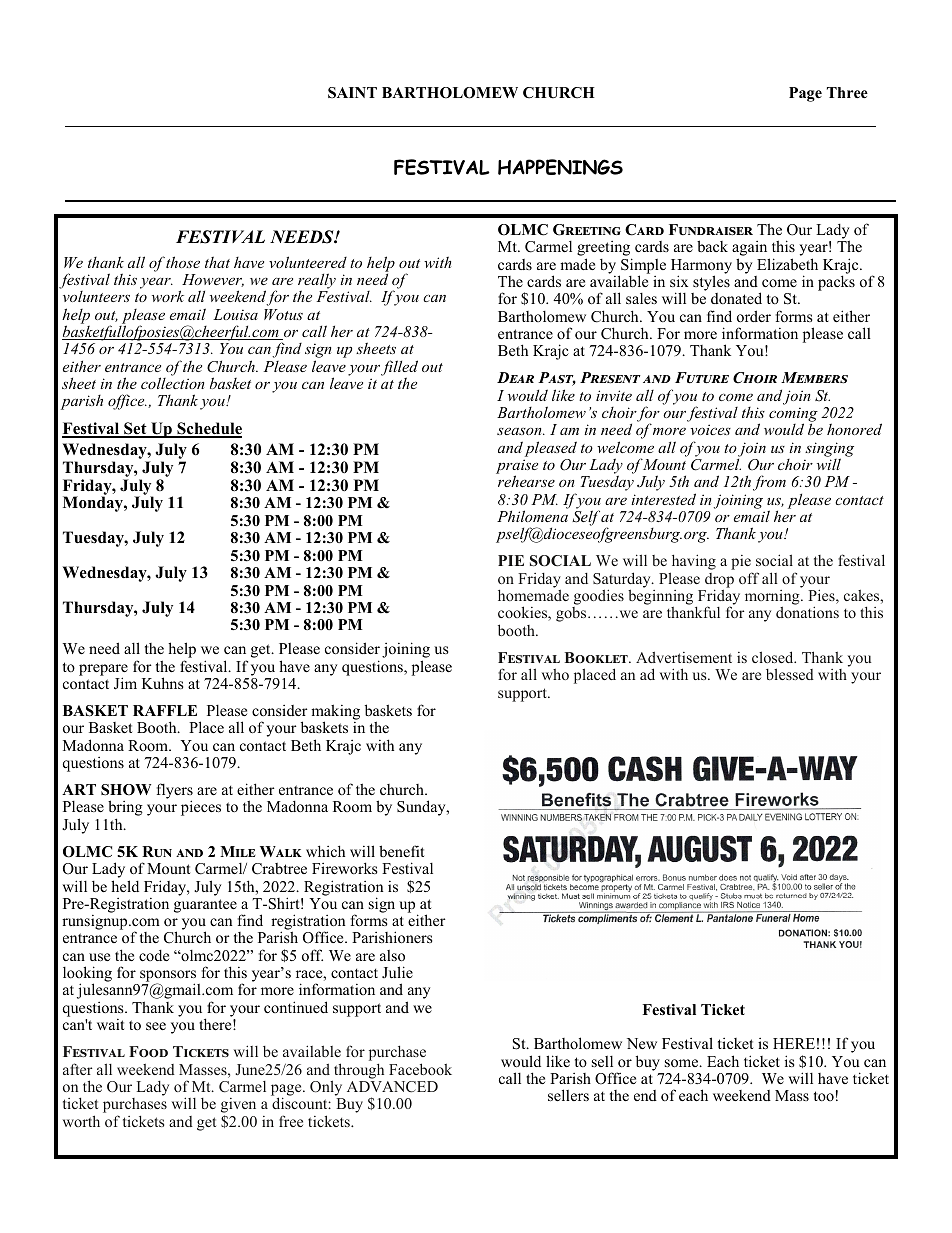  What do you see at coordinates (352, 93) in the document?
I see `SAINT` at bounding box center [352, 93].
